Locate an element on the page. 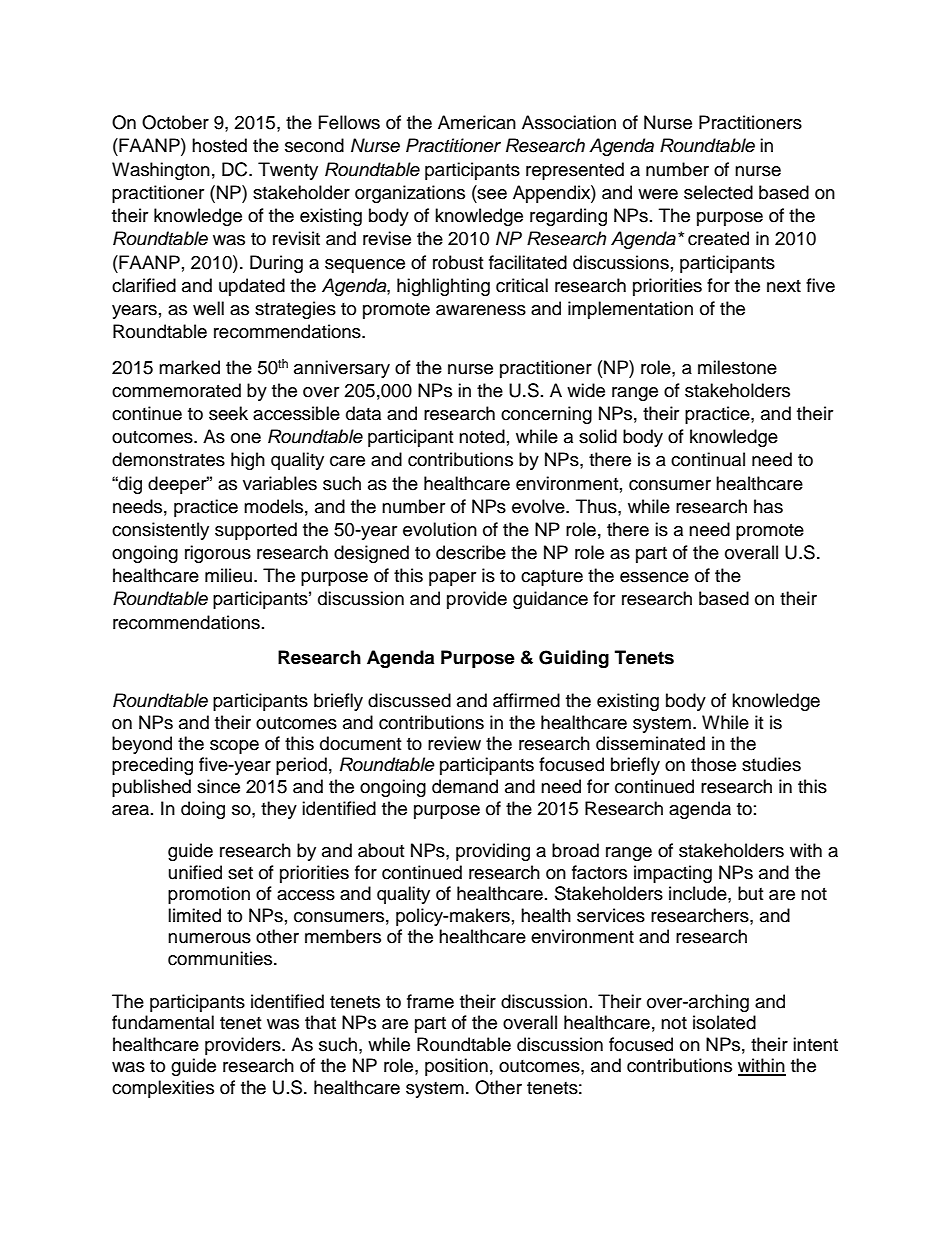  selected is located at coordinates (718, 192).
